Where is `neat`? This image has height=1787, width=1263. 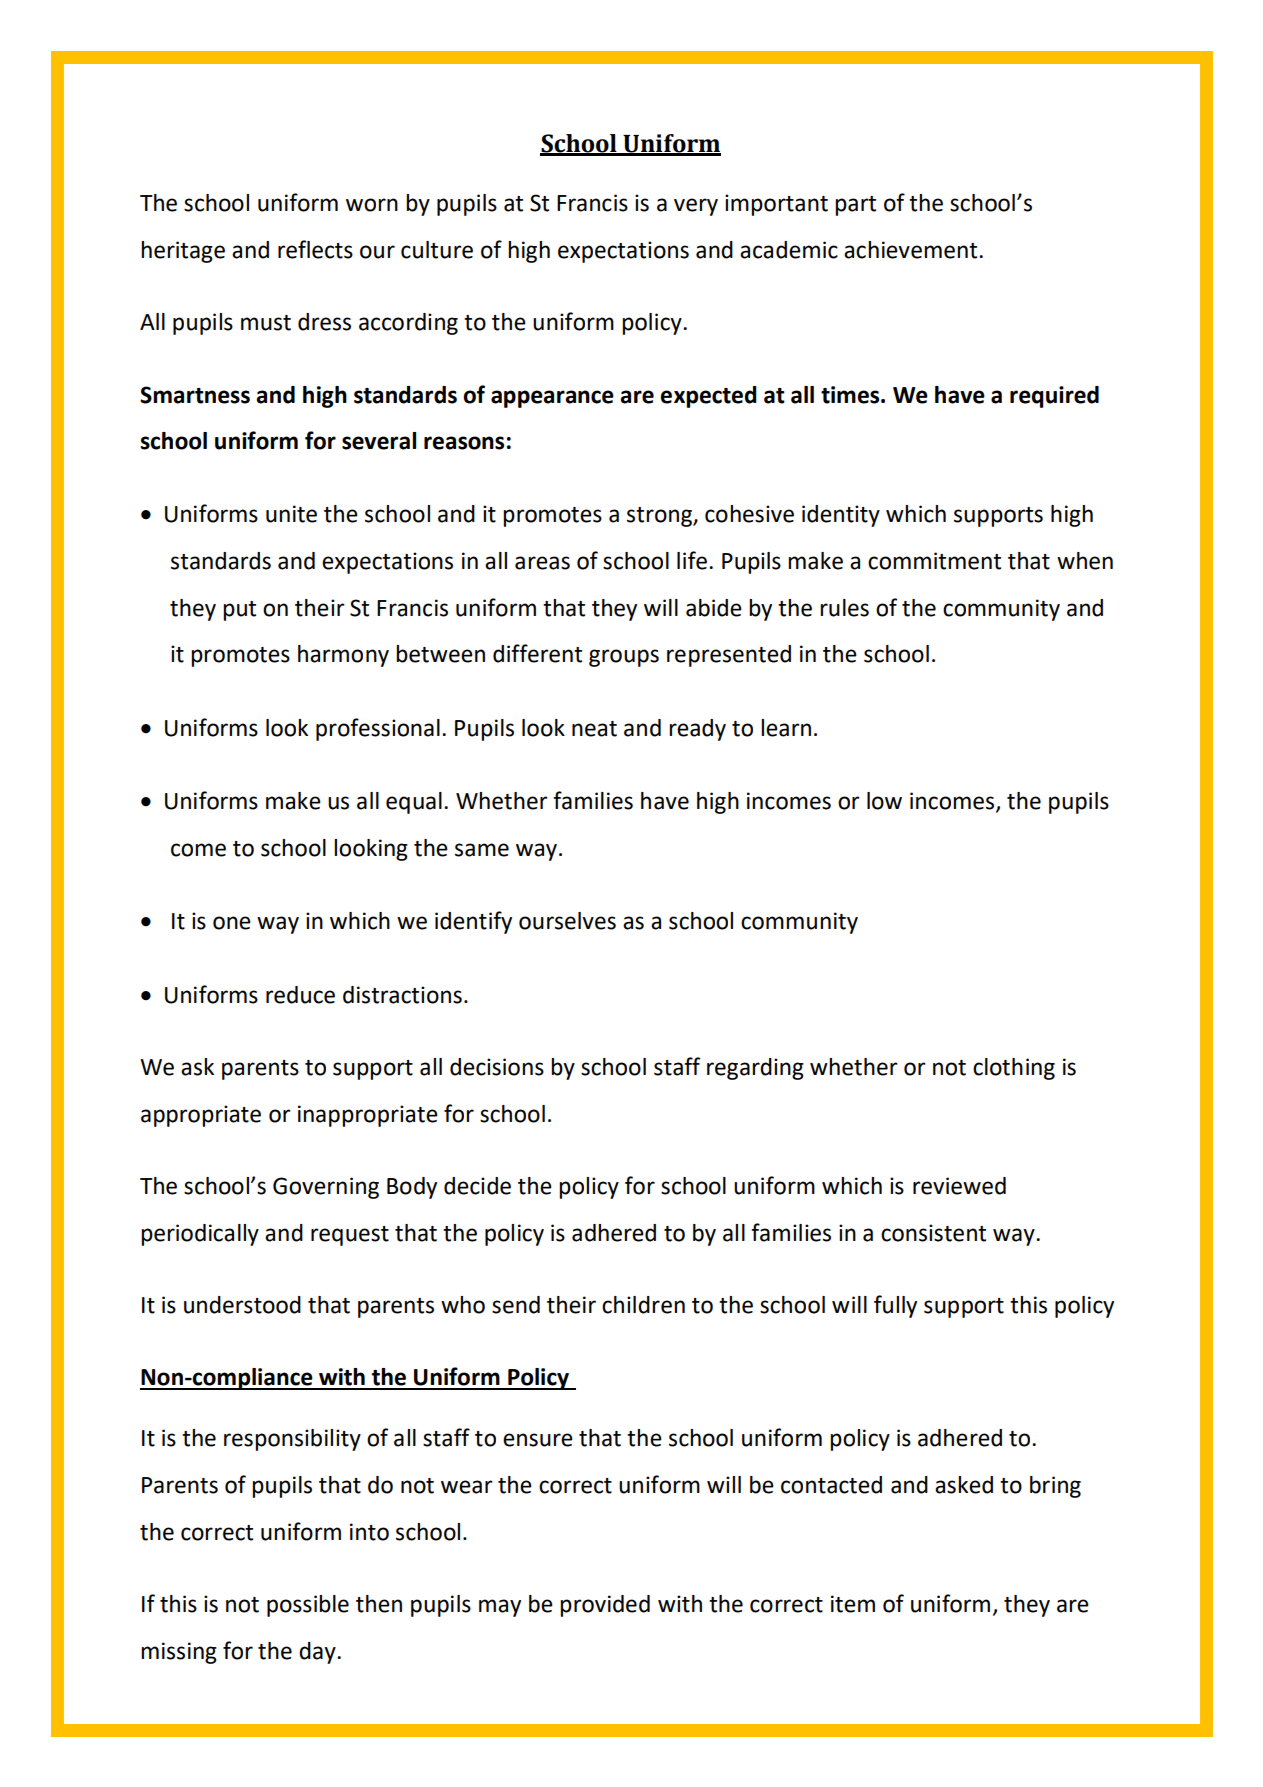
neat is located at coordinates (594, 729).
